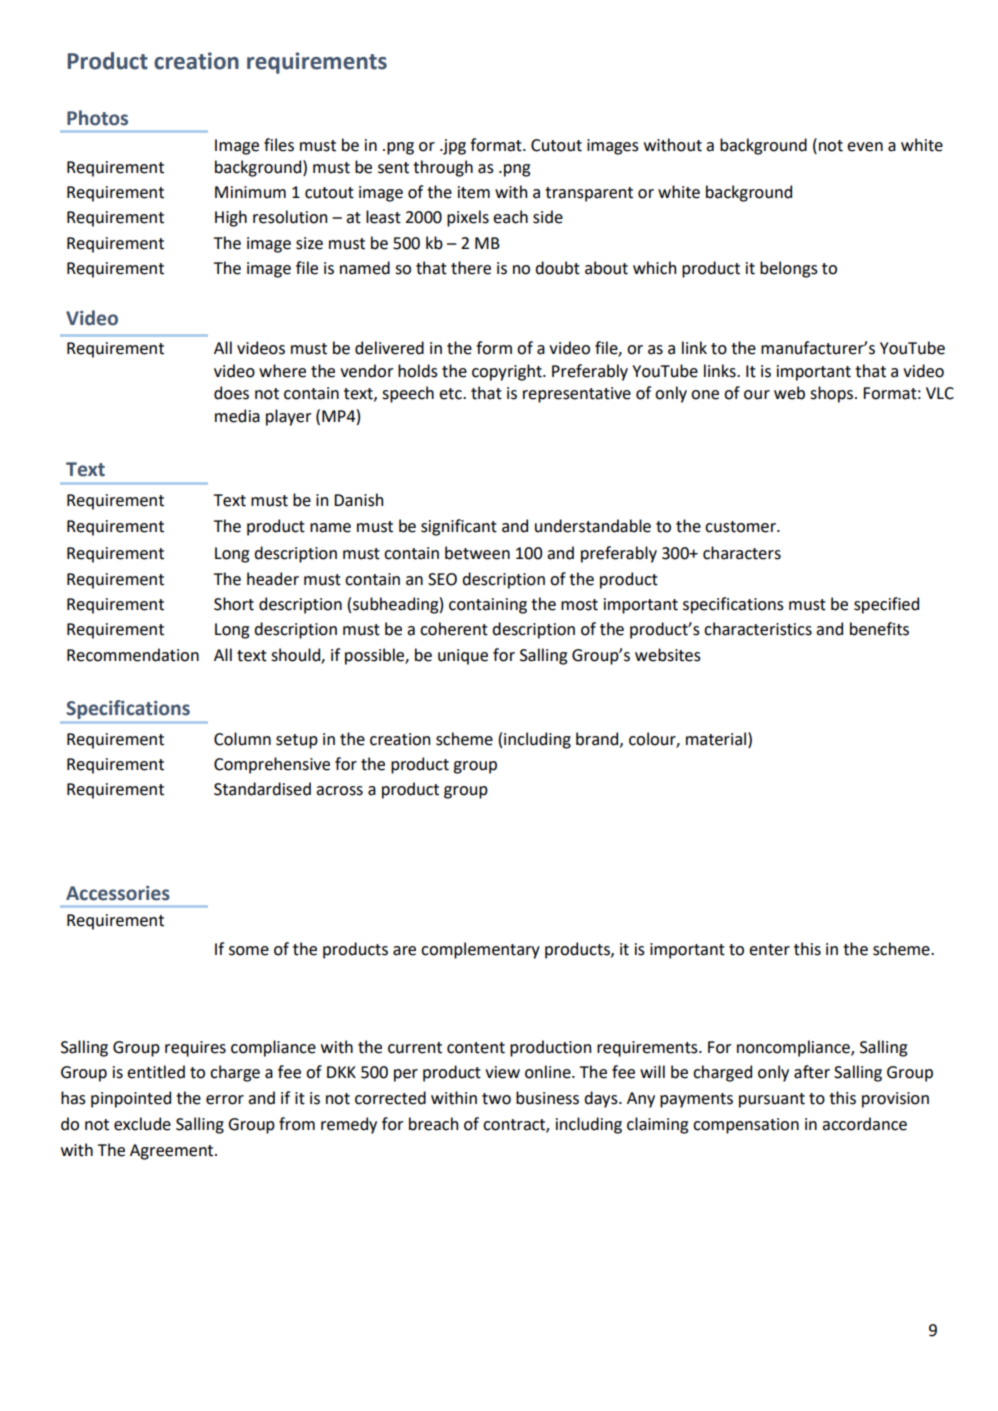  Describe the element at coordinates (459, 527) in the screenshot. I see `significant` at that location.
